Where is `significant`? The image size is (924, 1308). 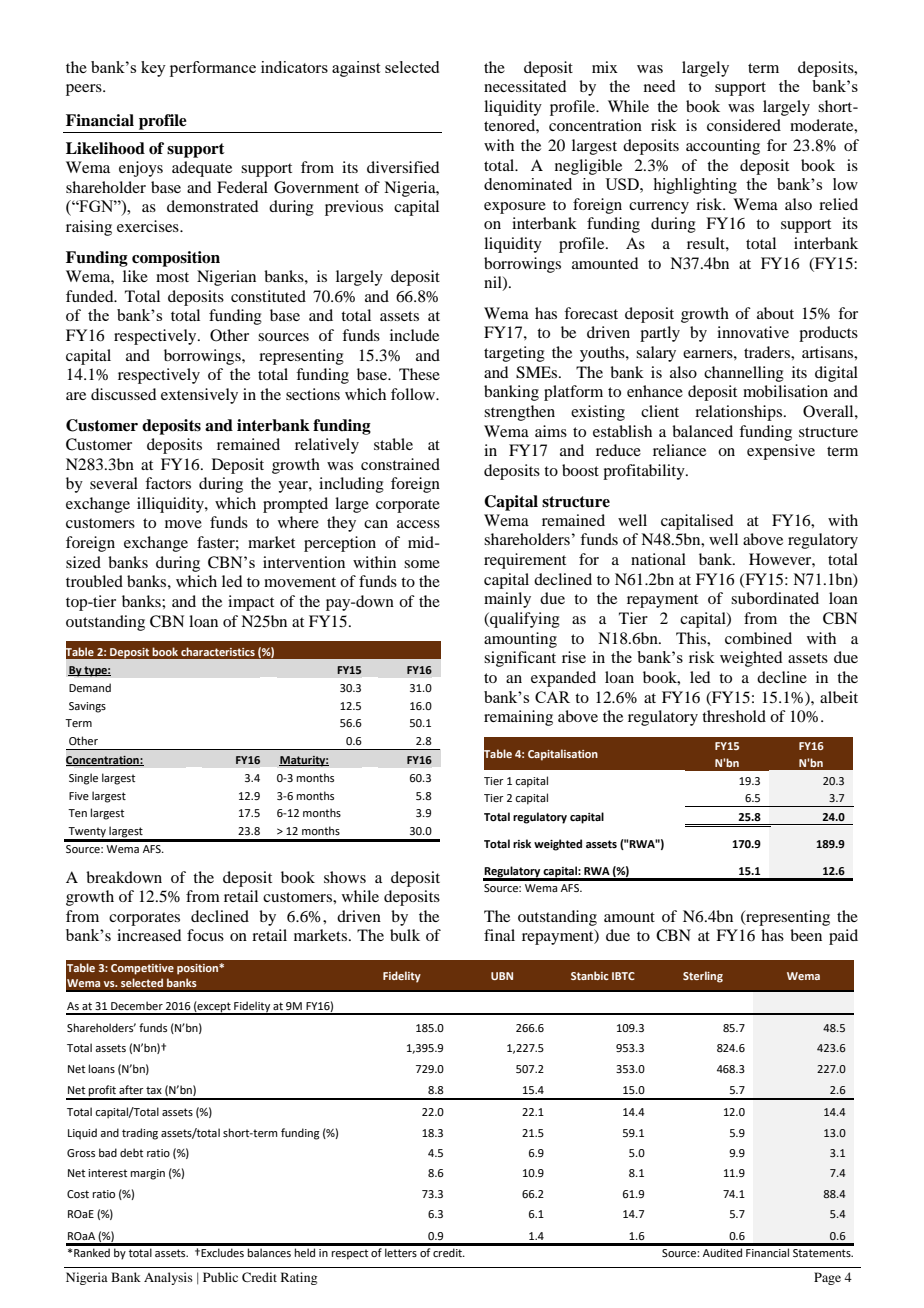
significant is located at coordinates (520, 659).
